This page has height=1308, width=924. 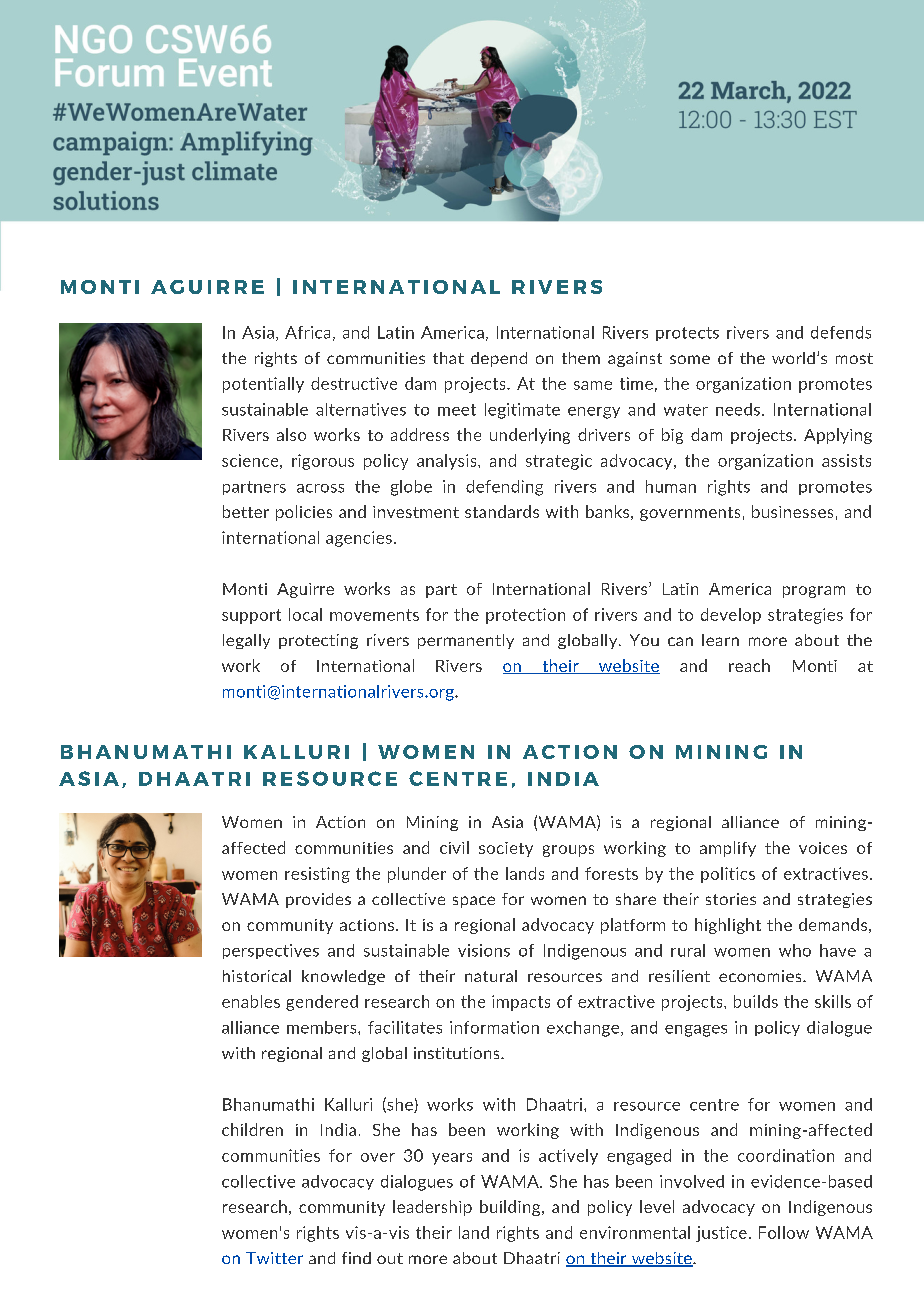 What do you see at coordinates (304, 513) in the page?
I see `policies` at bounding box center [304, 513].
